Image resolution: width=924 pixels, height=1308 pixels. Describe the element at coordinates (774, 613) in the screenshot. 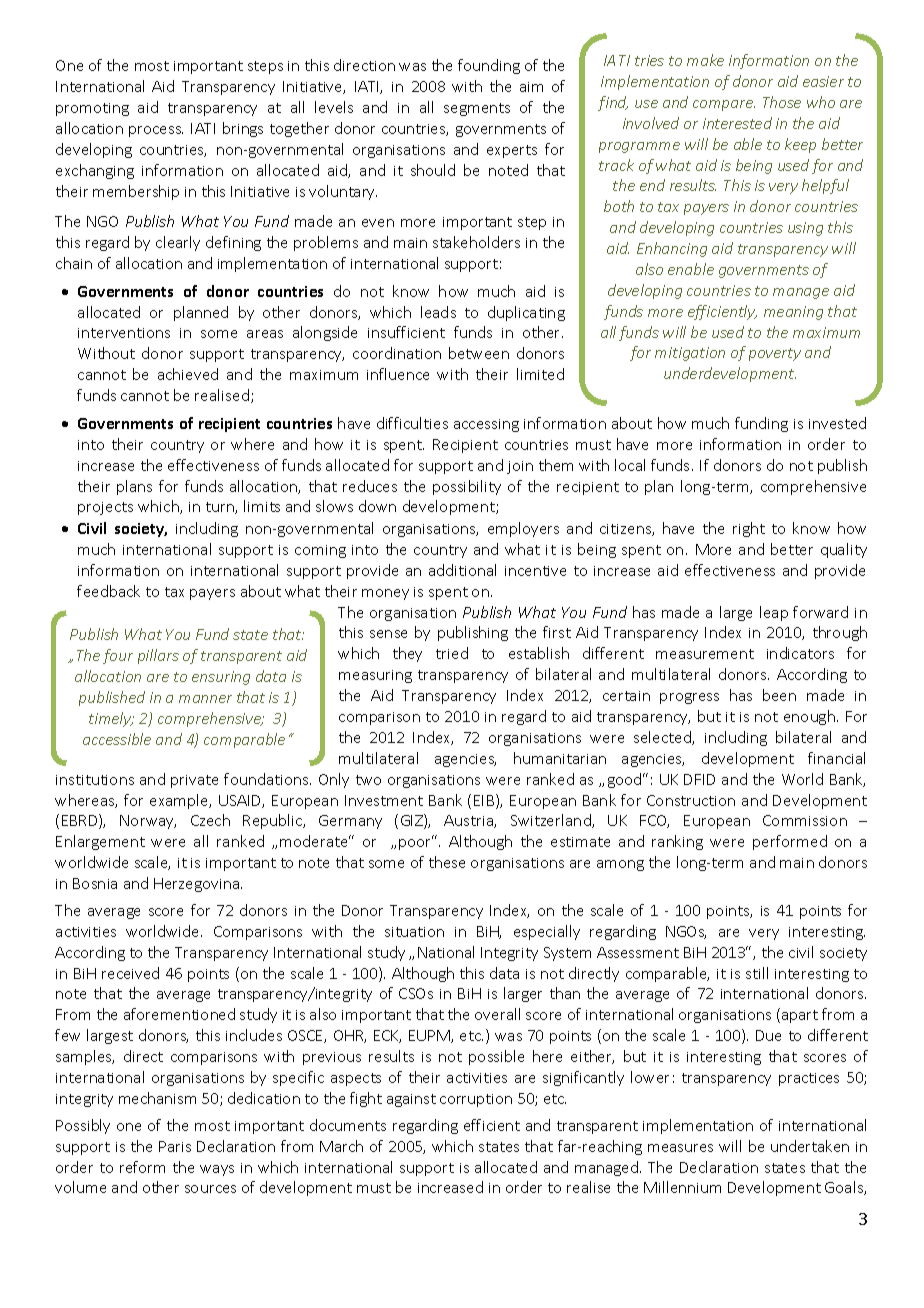

I see `leap` at that location.
